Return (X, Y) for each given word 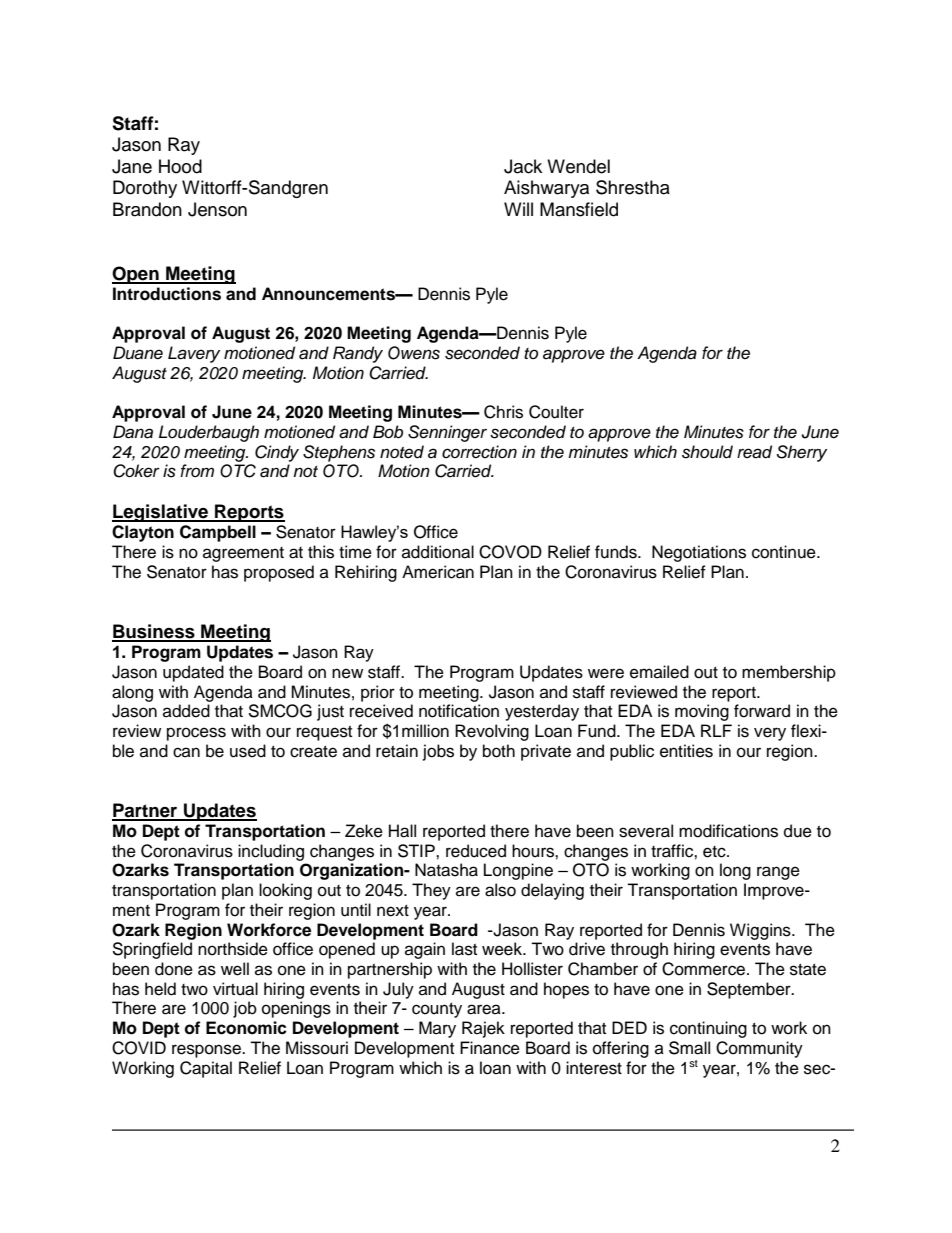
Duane (138, 353)
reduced (476, 851)
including (271, 852)
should (707, 452)
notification (459, 711)
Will (518, 209)
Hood (180, 166)
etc (715, 852)
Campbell (218, 533)
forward (762, 711)
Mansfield (579, 209)
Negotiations (699, 553)
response (207, 1051)
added (186, 711)
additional (438, 552)
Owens (414, 353)
